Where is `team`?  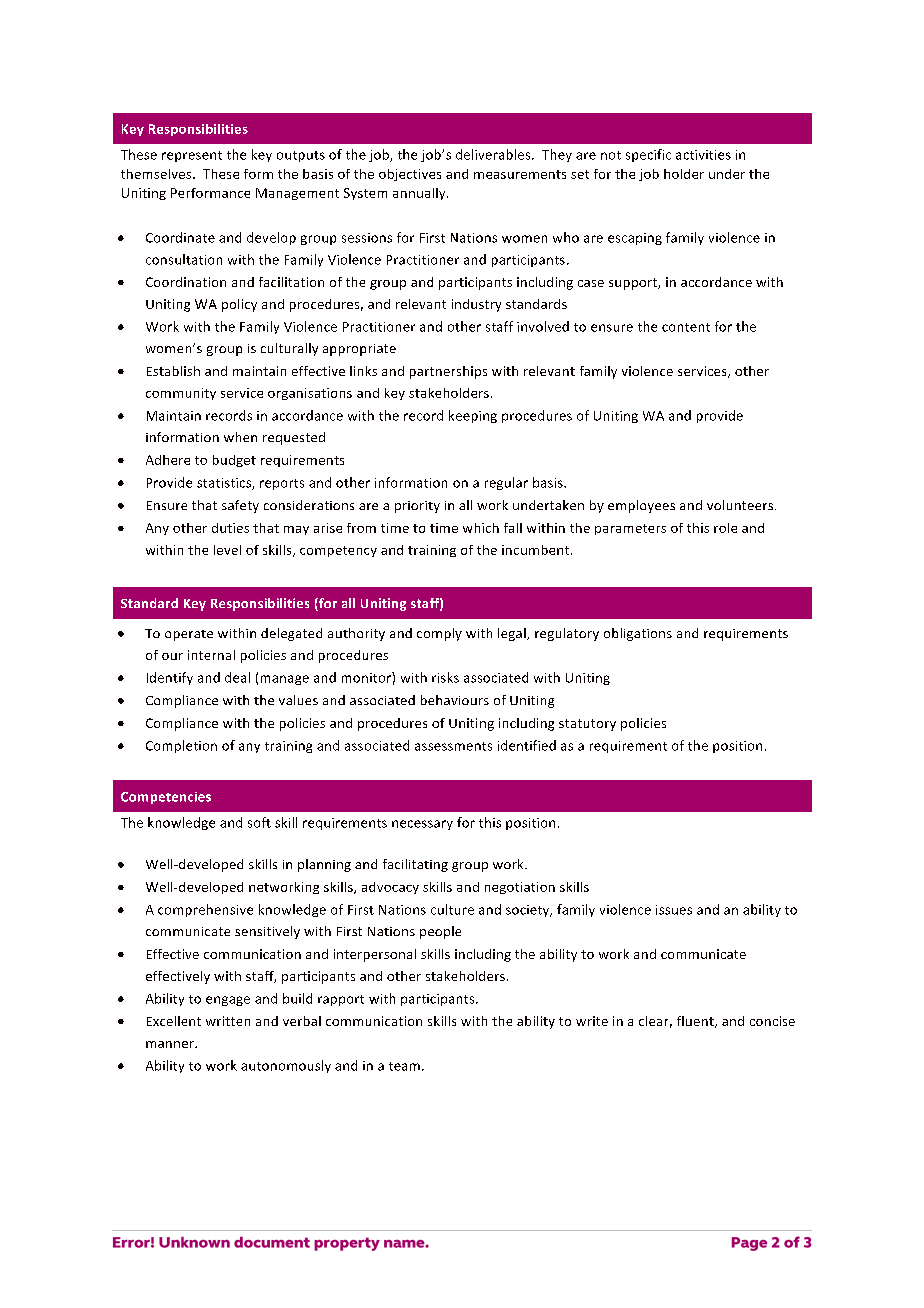
team is located at coordinates (404, 1066).
